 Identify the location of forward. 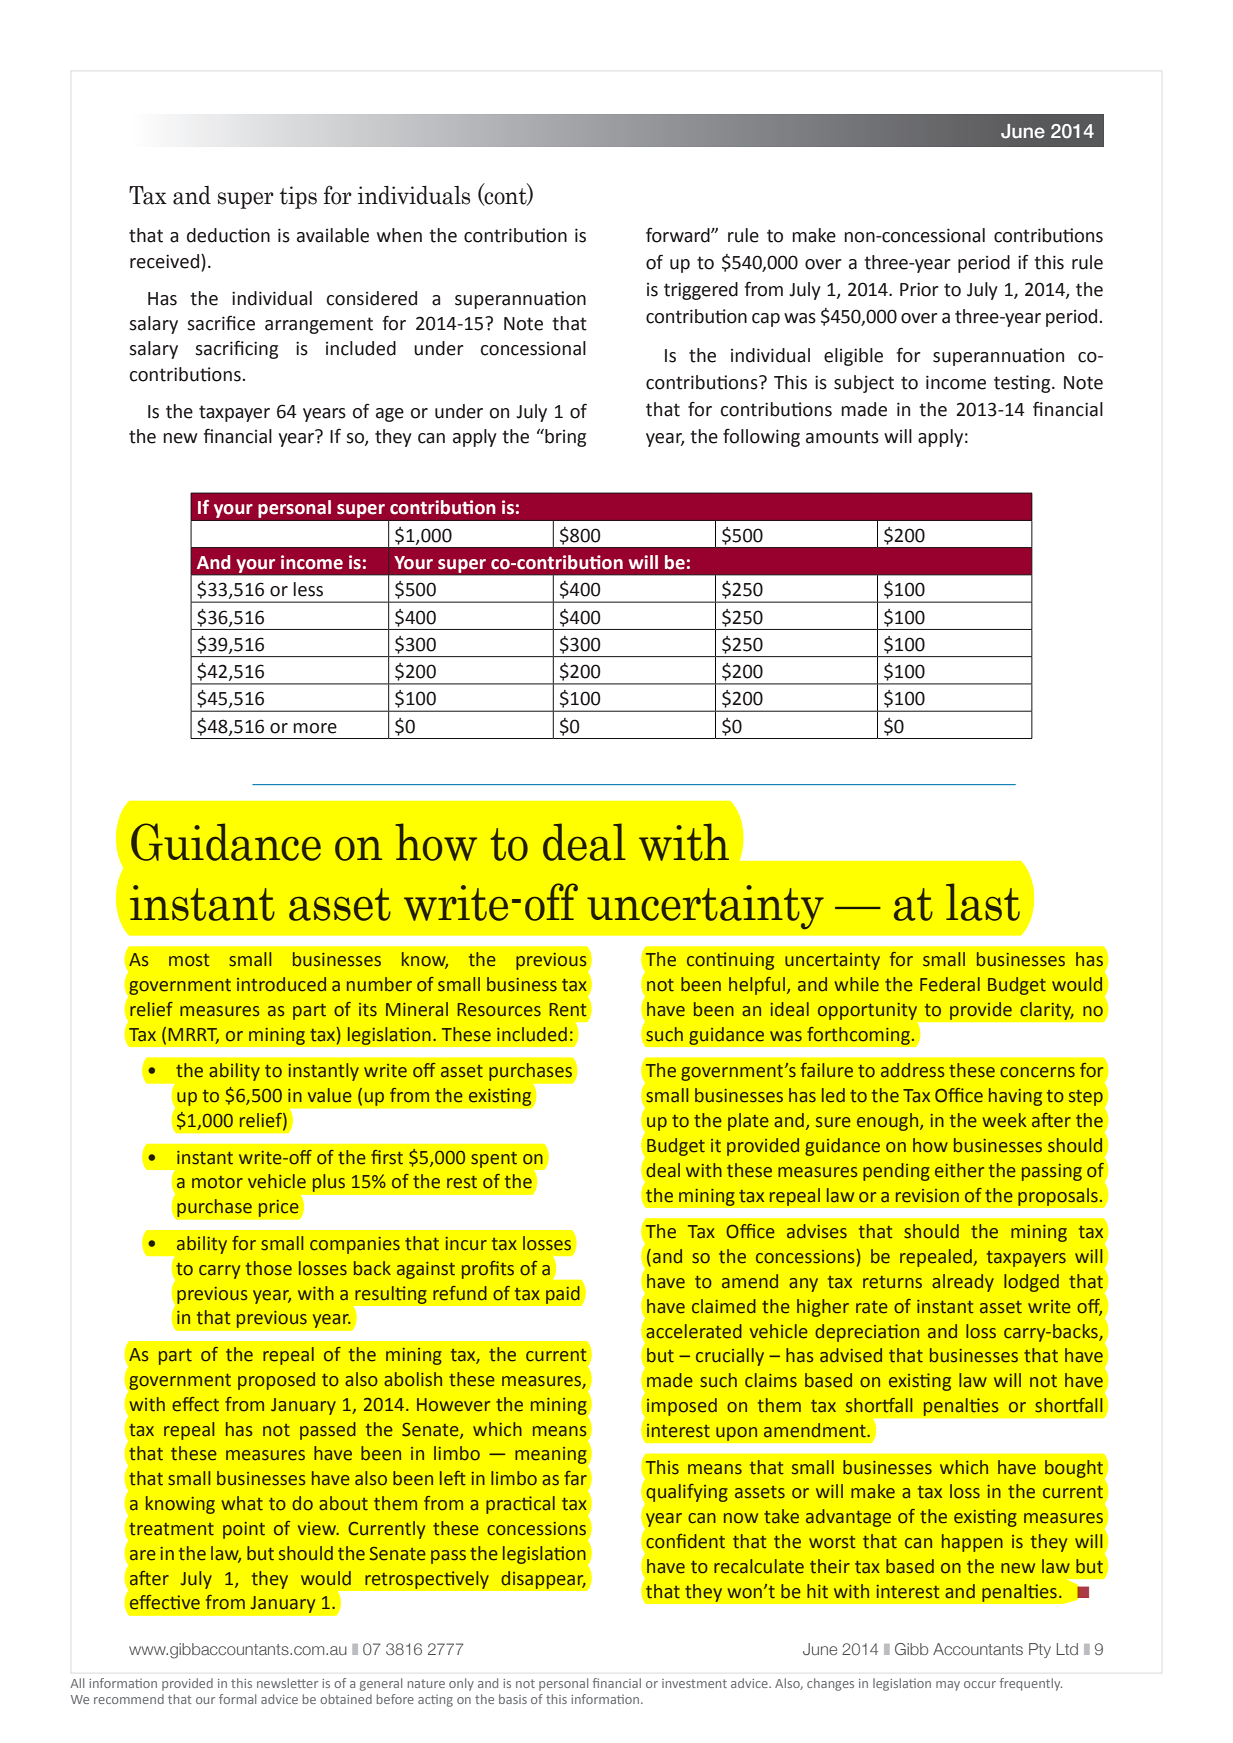
(679, 235).
